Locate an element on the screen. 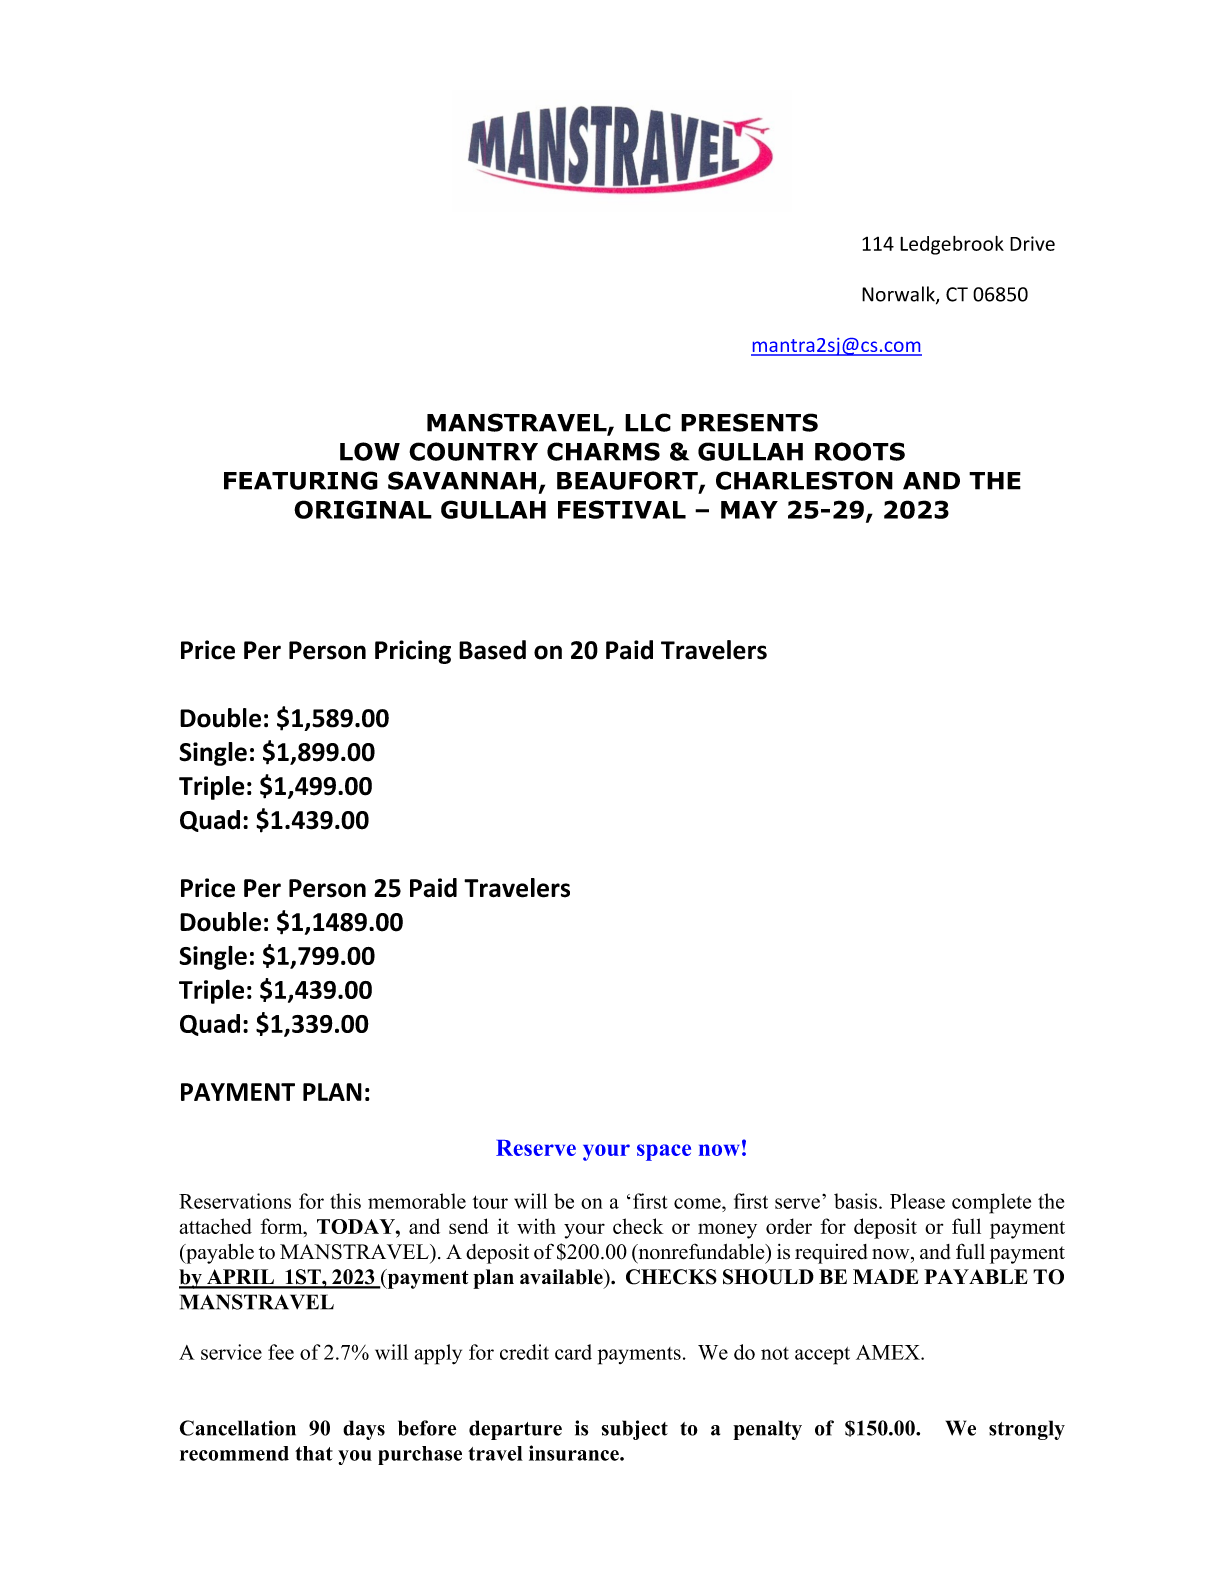 The width and height of the screenshot is (1217, 1575). Norwalk is located at coordinates (899, 295).
